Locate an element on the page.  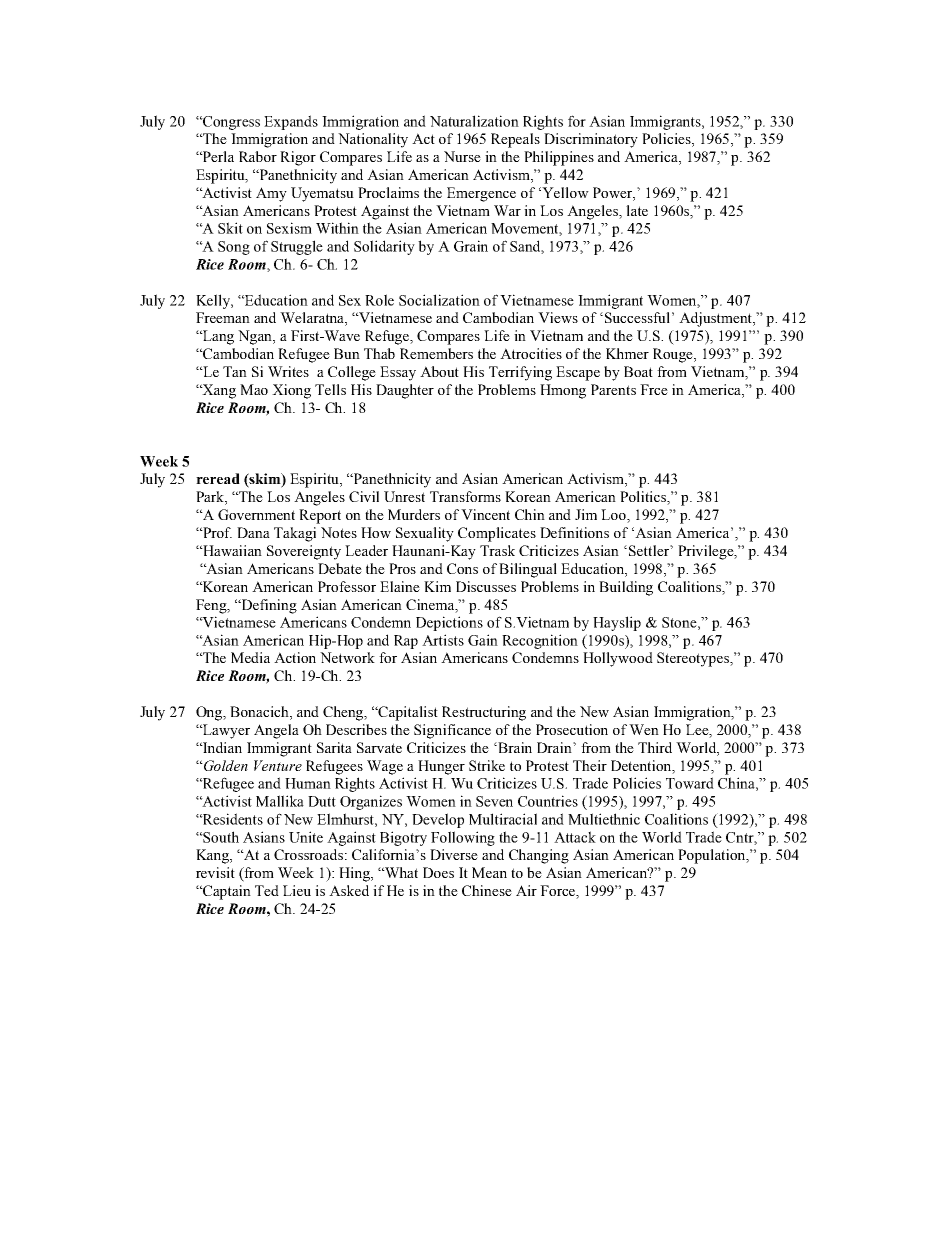
Ted is located at coordinates (267, 890).
